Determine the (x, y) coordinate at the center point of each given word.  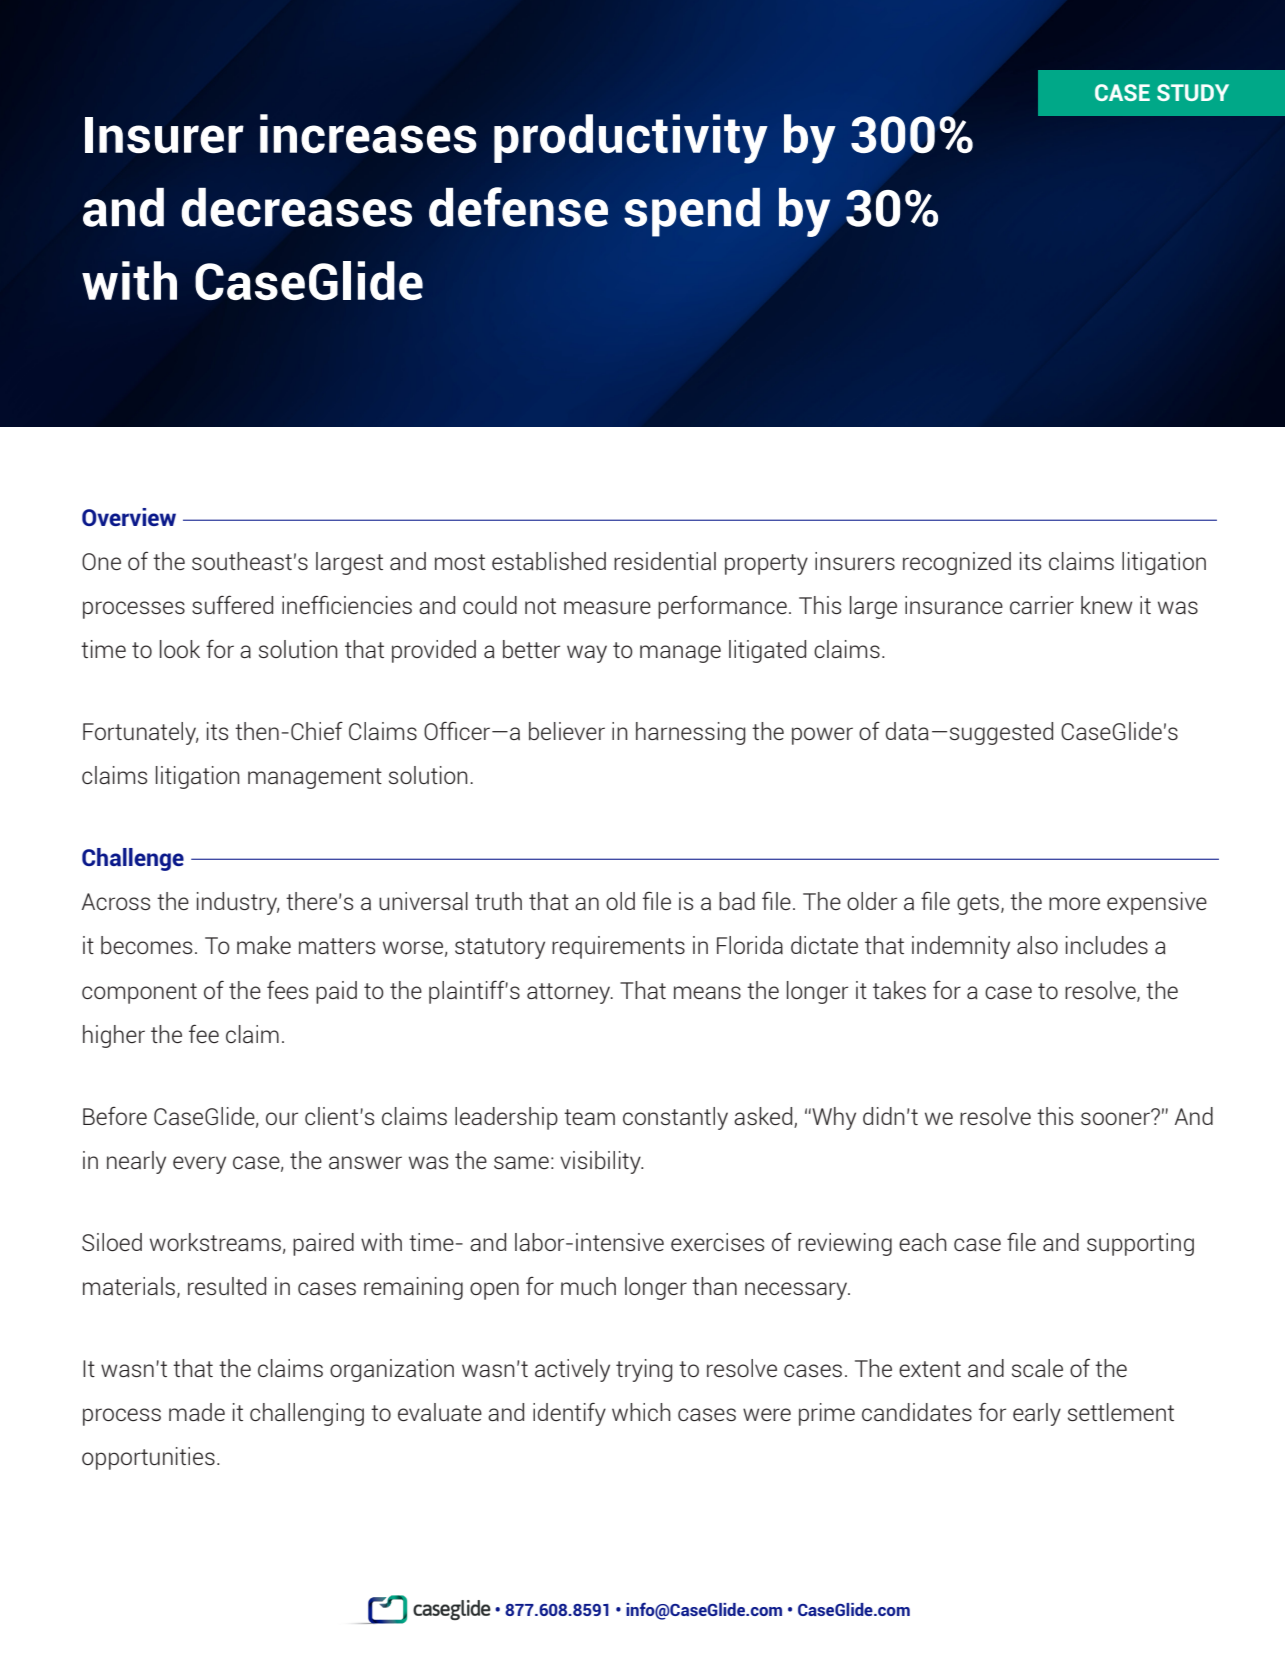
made (197, 1412)
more (1074, 903)
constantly (675, 1118)
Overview (129, 517)
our (282, 1118)
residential (665, 561)
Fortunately (140, 733)
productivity (631, 139)
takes (899, 990)
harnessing (690, 733)
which (641, 1412)
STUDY (1193, 92)
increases (368, 134)
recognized (957, 563)
